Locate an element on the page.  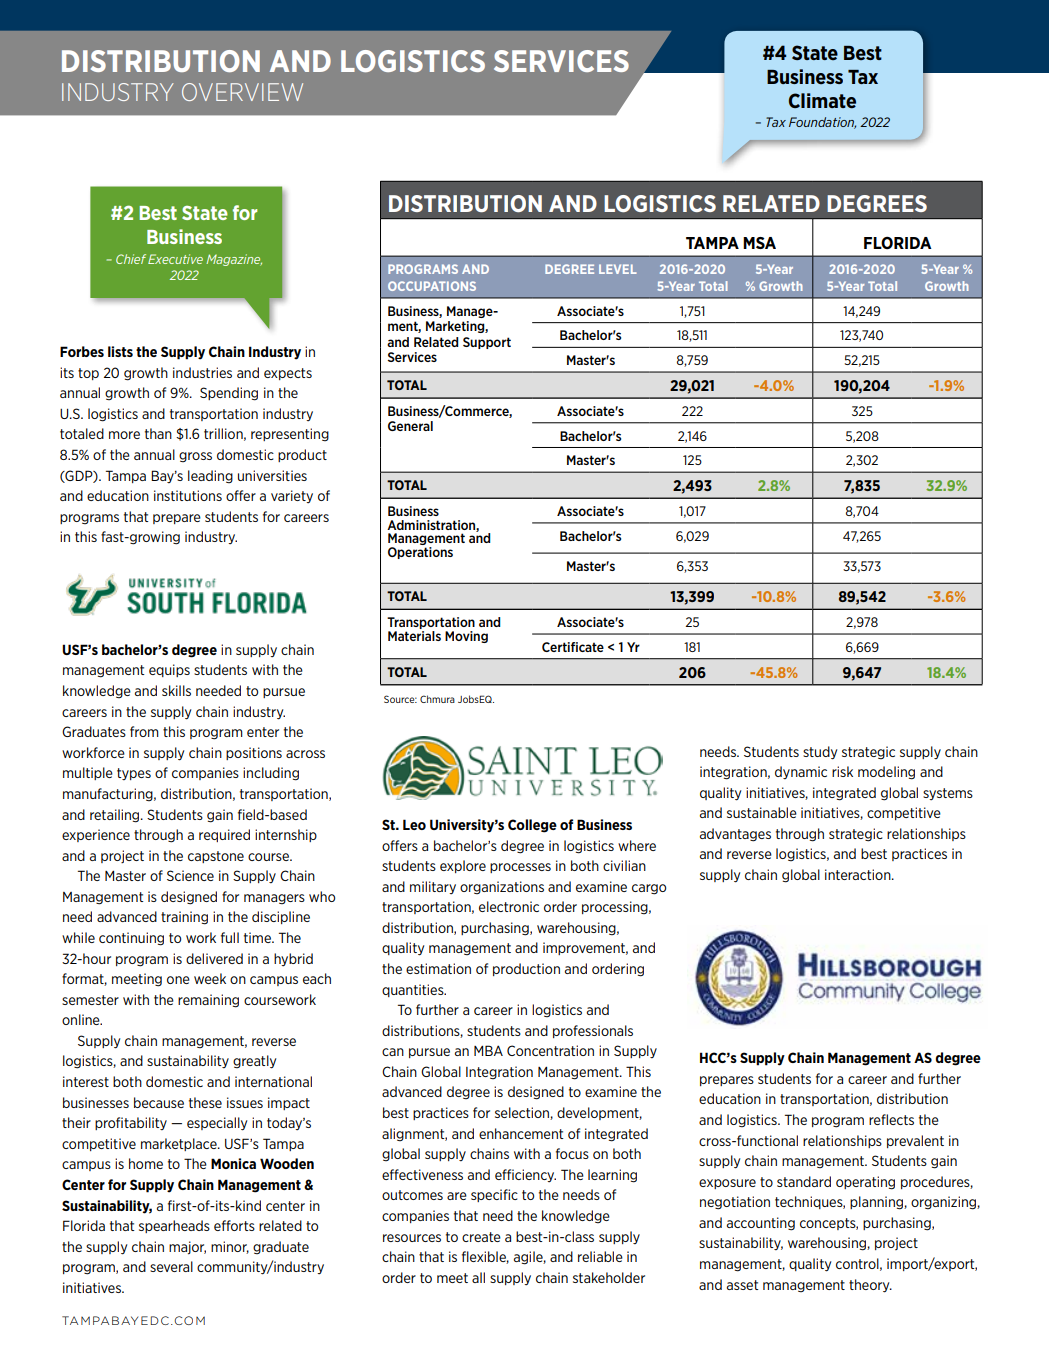
processes is located at coordinates (520, 868).
